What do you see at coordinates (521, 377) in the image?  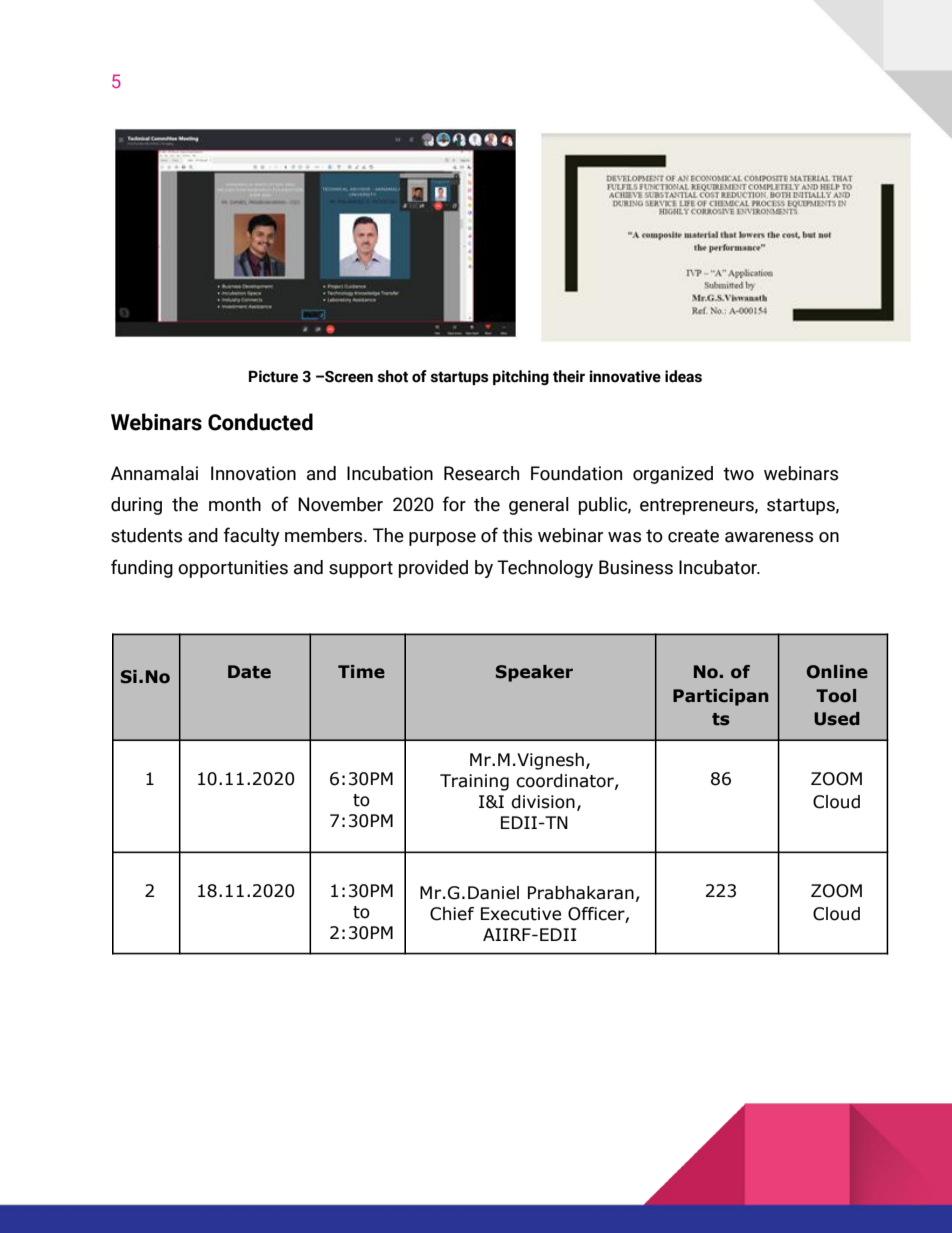 I see `pitching` at bounding box center [521, 377].
